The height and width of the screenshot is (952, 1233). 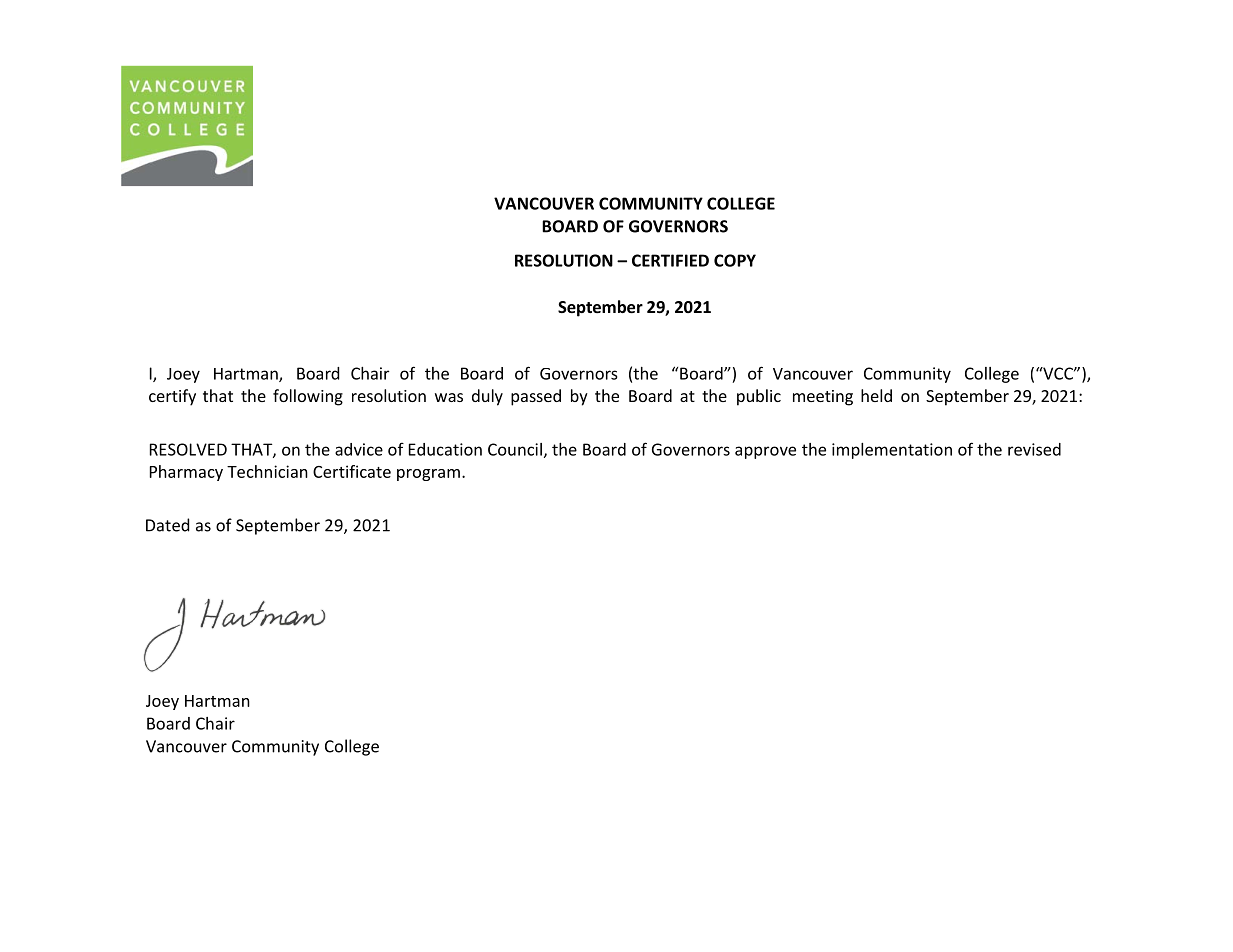 What do you see at coordinates (876, 395) in the screenshot?
I see `held` at bounding box center [876, 395].
